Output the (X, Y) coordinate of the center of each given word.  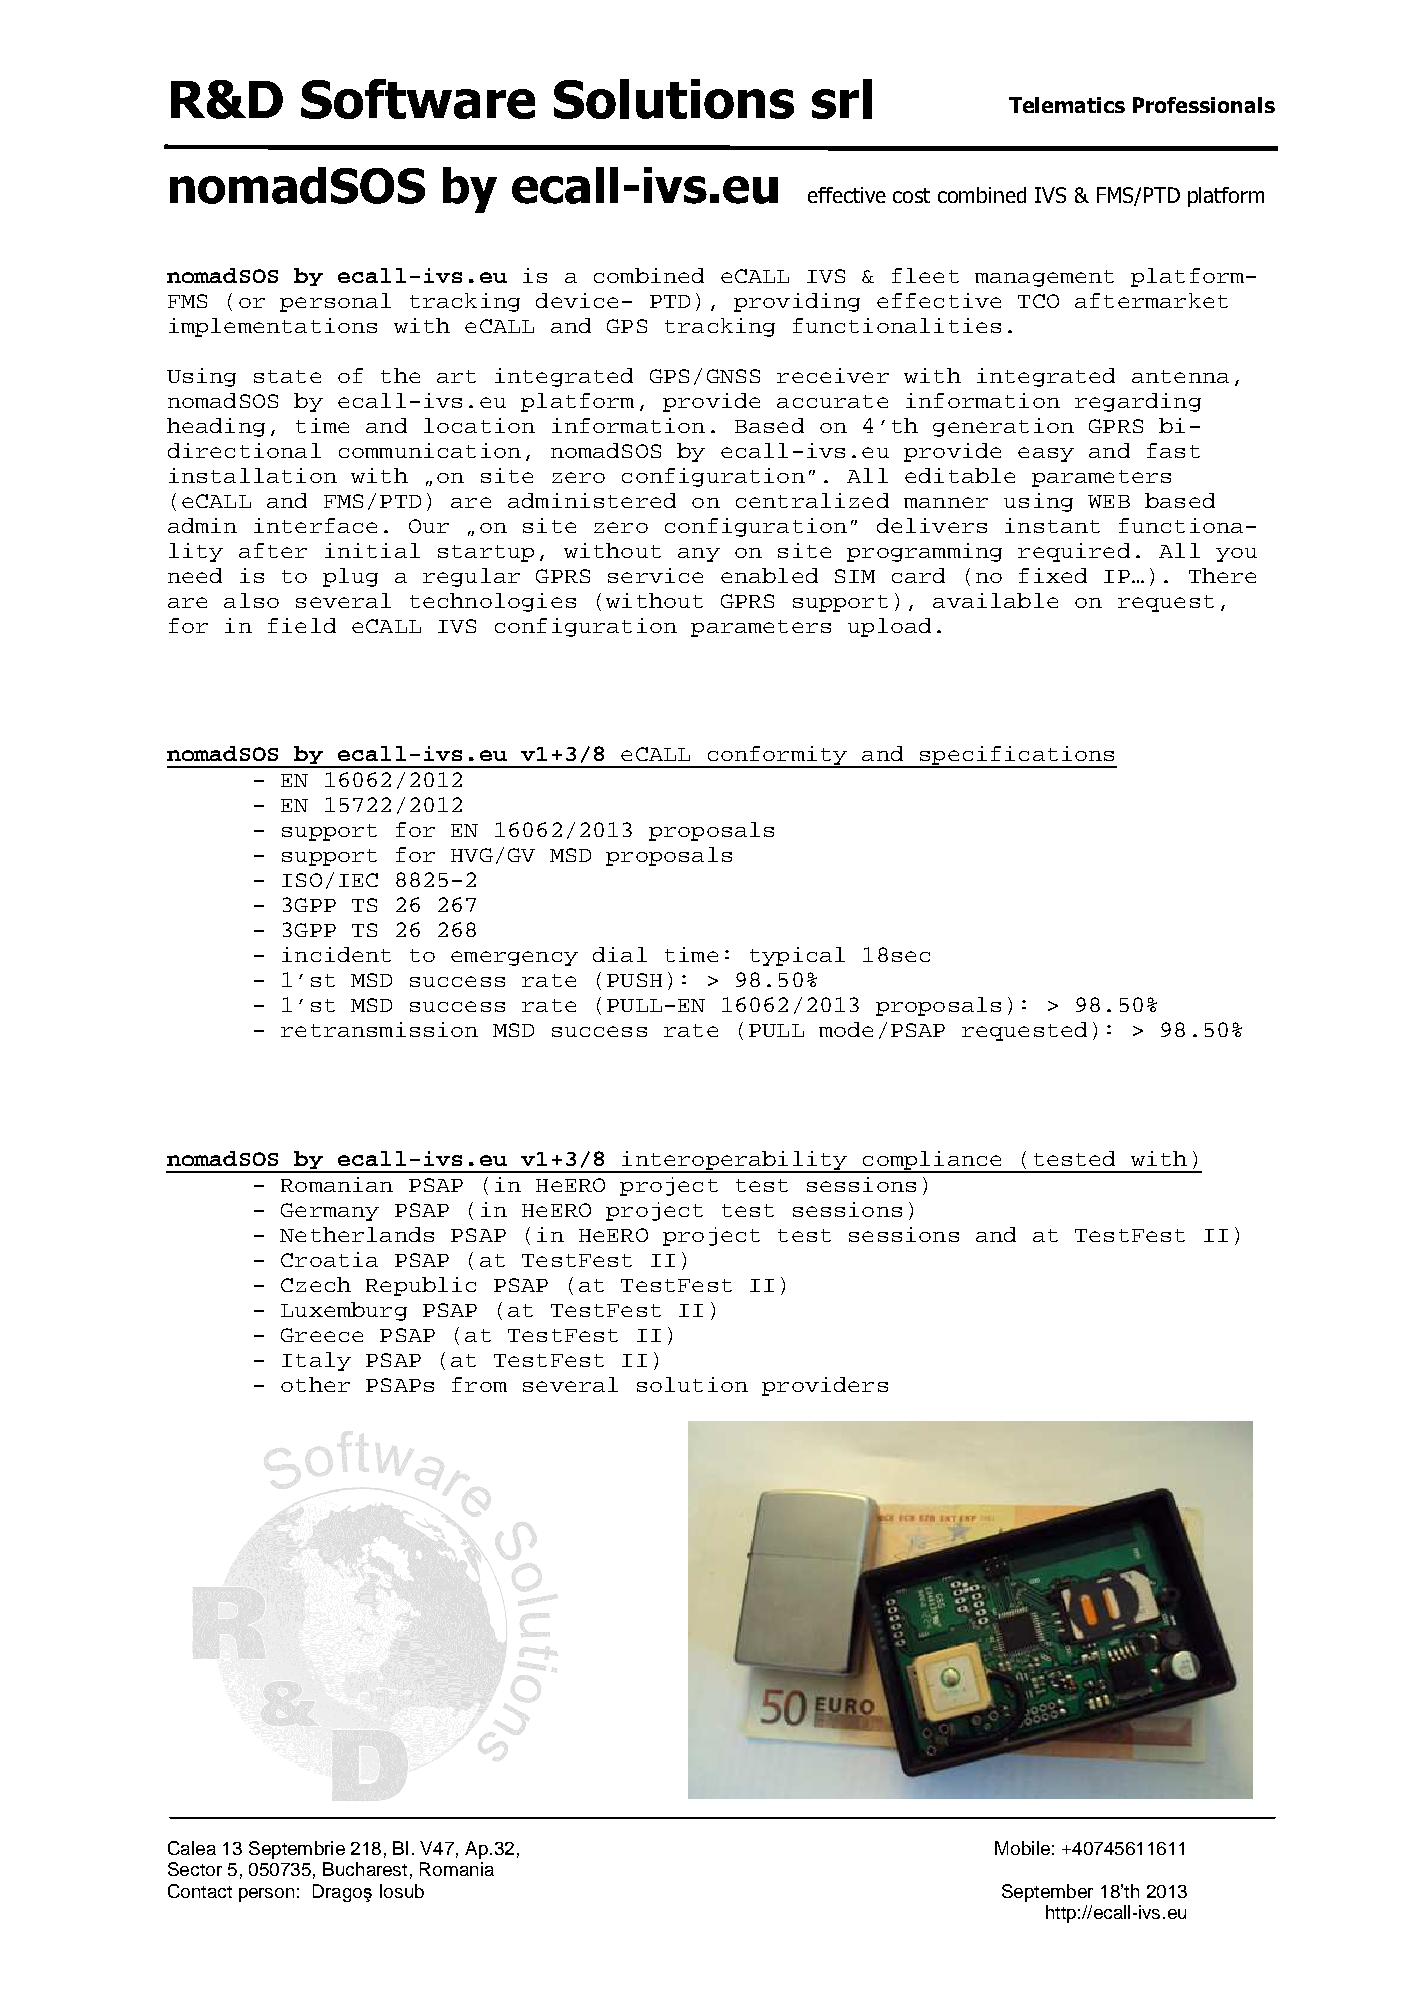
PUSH (634, 980)
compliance (932, 1162)
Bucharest (365, 1869)
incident (336, 954)
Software (418, 99)
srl (842, 99)
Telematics (1067, 105)
